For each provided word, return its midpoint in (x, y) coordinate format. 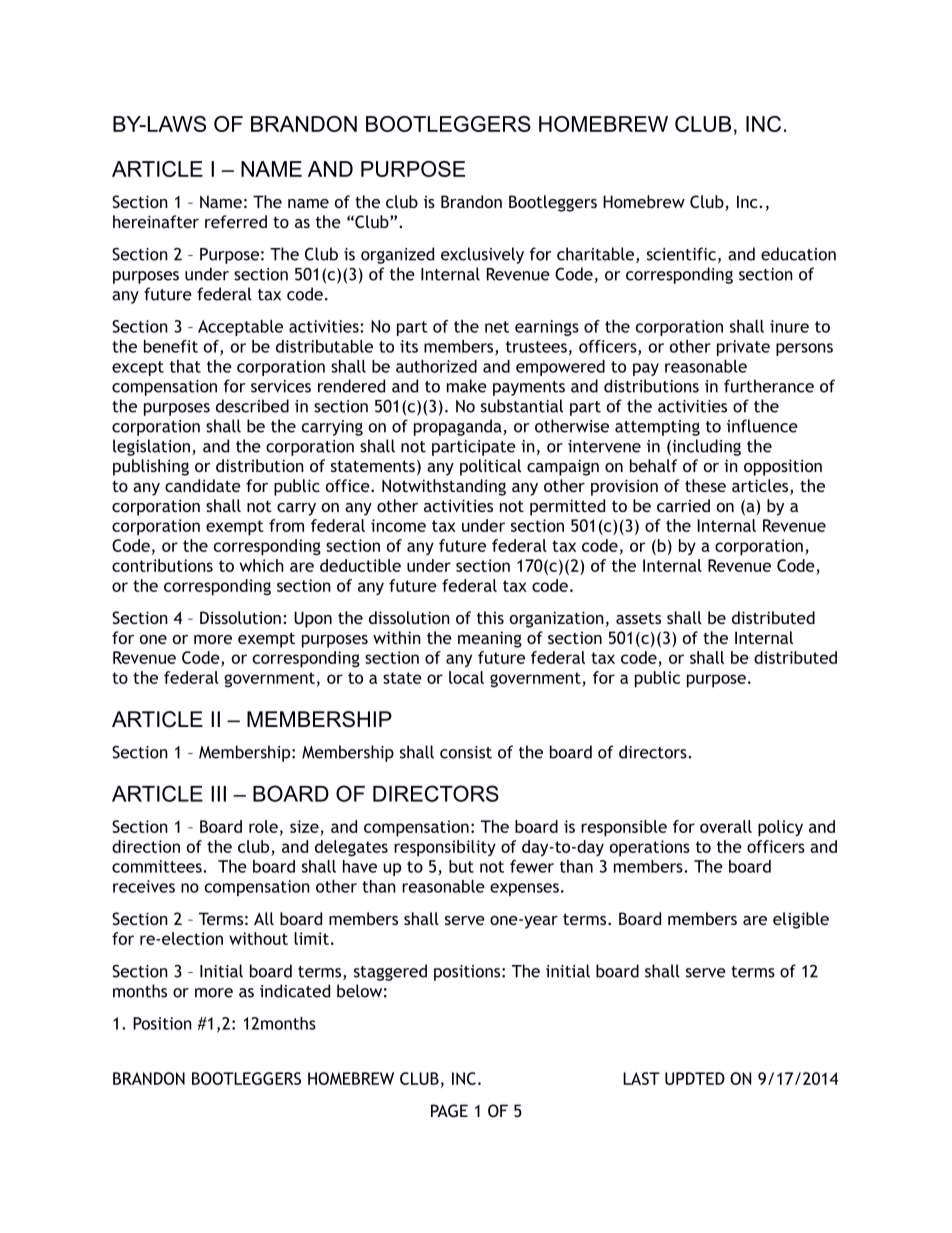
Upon (313, 619)
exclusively (482, 255)
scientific (681, 254)
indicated (295, 991)
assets (638, 618)
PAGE (449, 1110)
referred (236, 221)
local (466, 677)
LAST (641, 1078)
